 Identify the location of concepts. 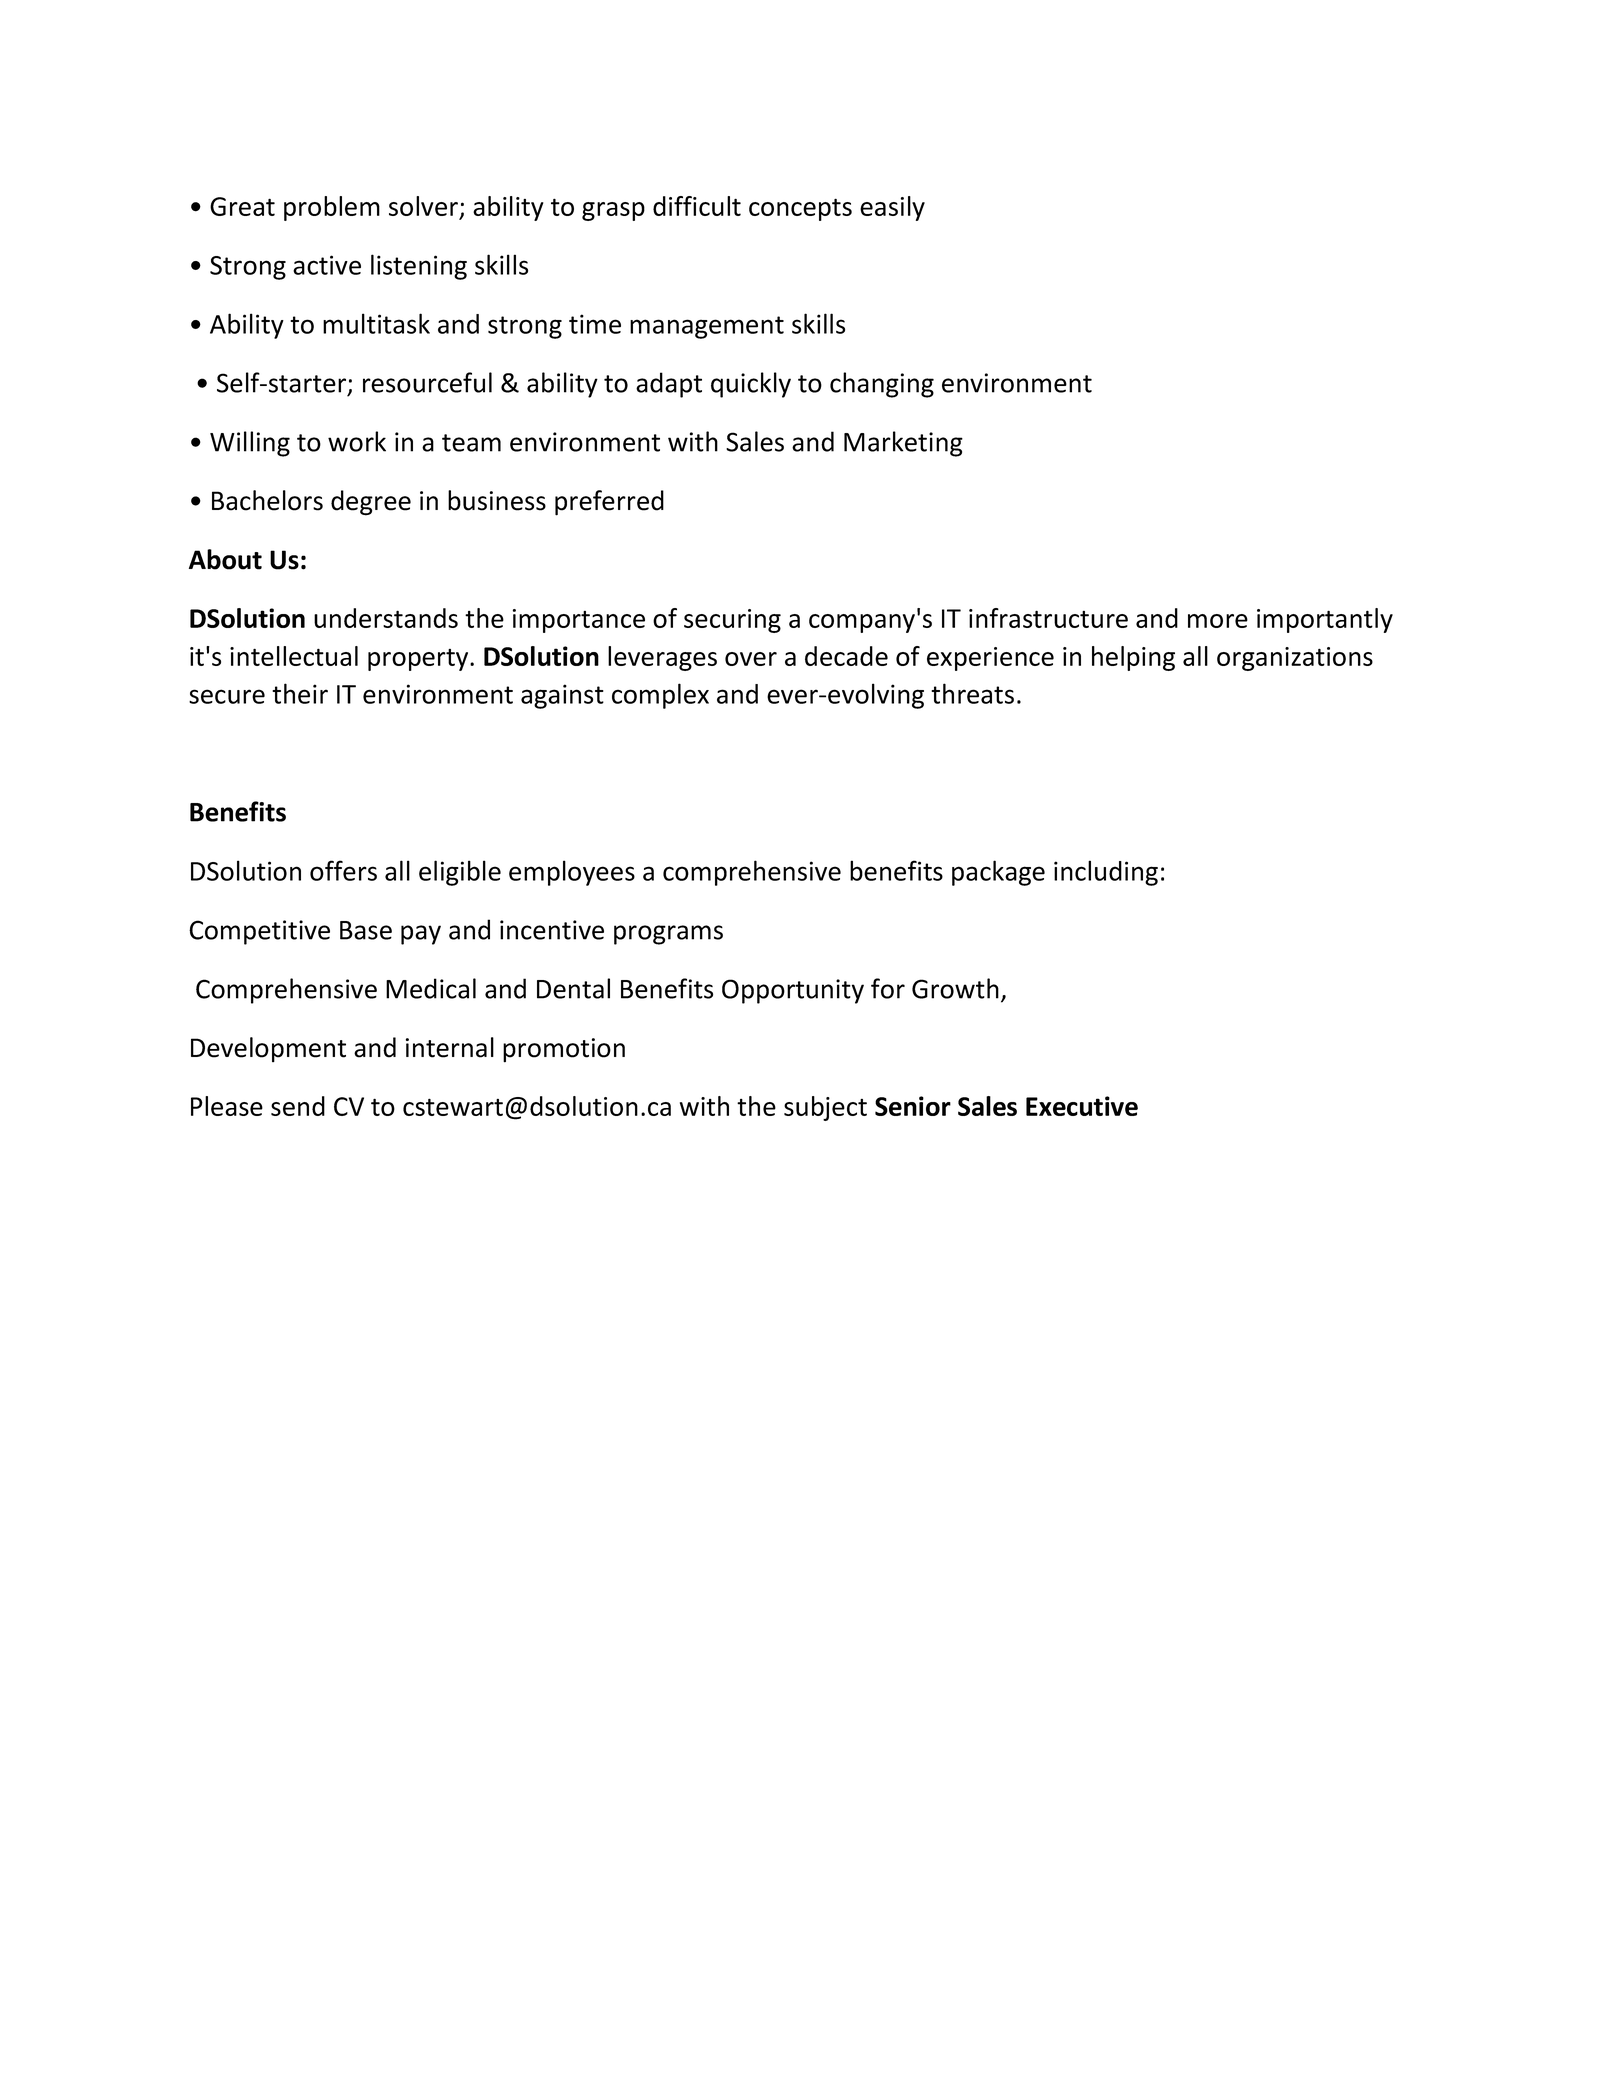
(800, 209).
